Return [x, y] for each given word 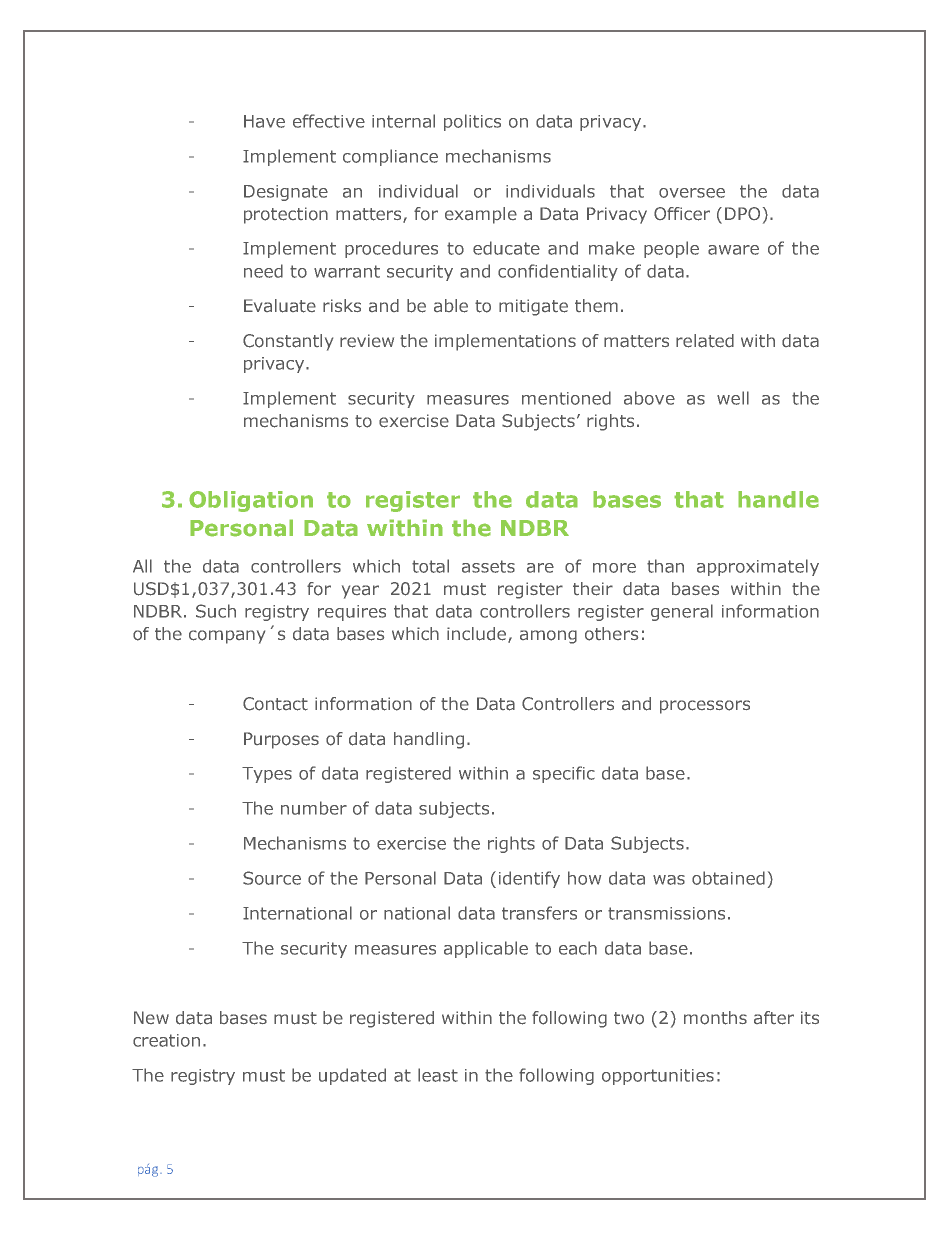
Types [267, 775]
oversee [692, 193]
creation [166, 1040]
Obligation [251, 501]
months [715, 1018]
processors [705, 707]
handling [429, 740]
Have [264, 121]
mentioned [566, 398]
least [438, 1075]
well [733, 398]
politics [472, 122]
